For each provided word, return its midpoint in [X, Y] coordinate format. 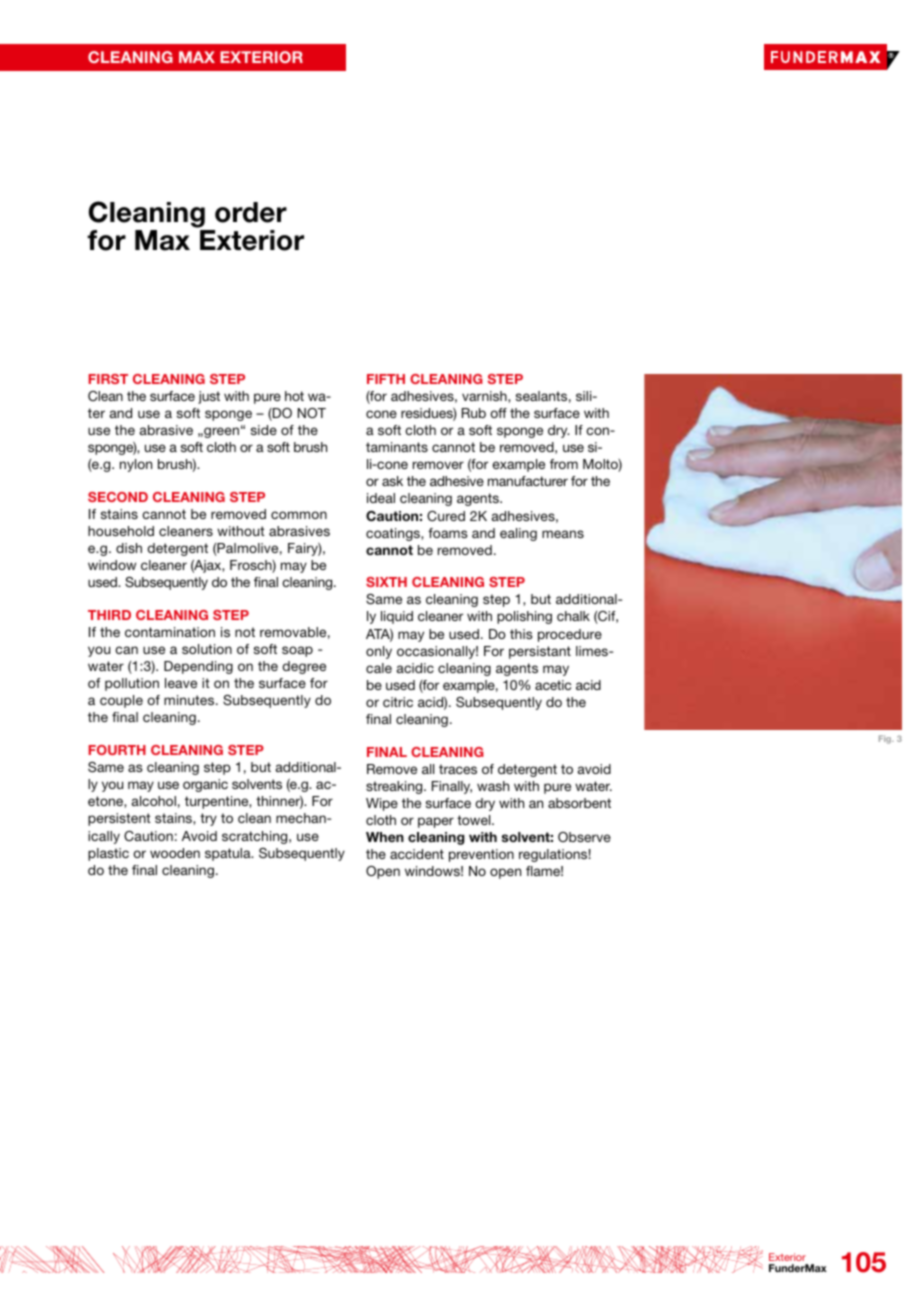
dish [129, 548]
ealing [518, 534]
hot [294, 396]
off [498, 413]
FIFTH [386, 379]
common [299, 515]
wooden [175, 853]
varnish [485, 397]
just [209, 397]
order [251, 212]
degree [304, 667]
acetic [553, 685]
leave [181, 683]
